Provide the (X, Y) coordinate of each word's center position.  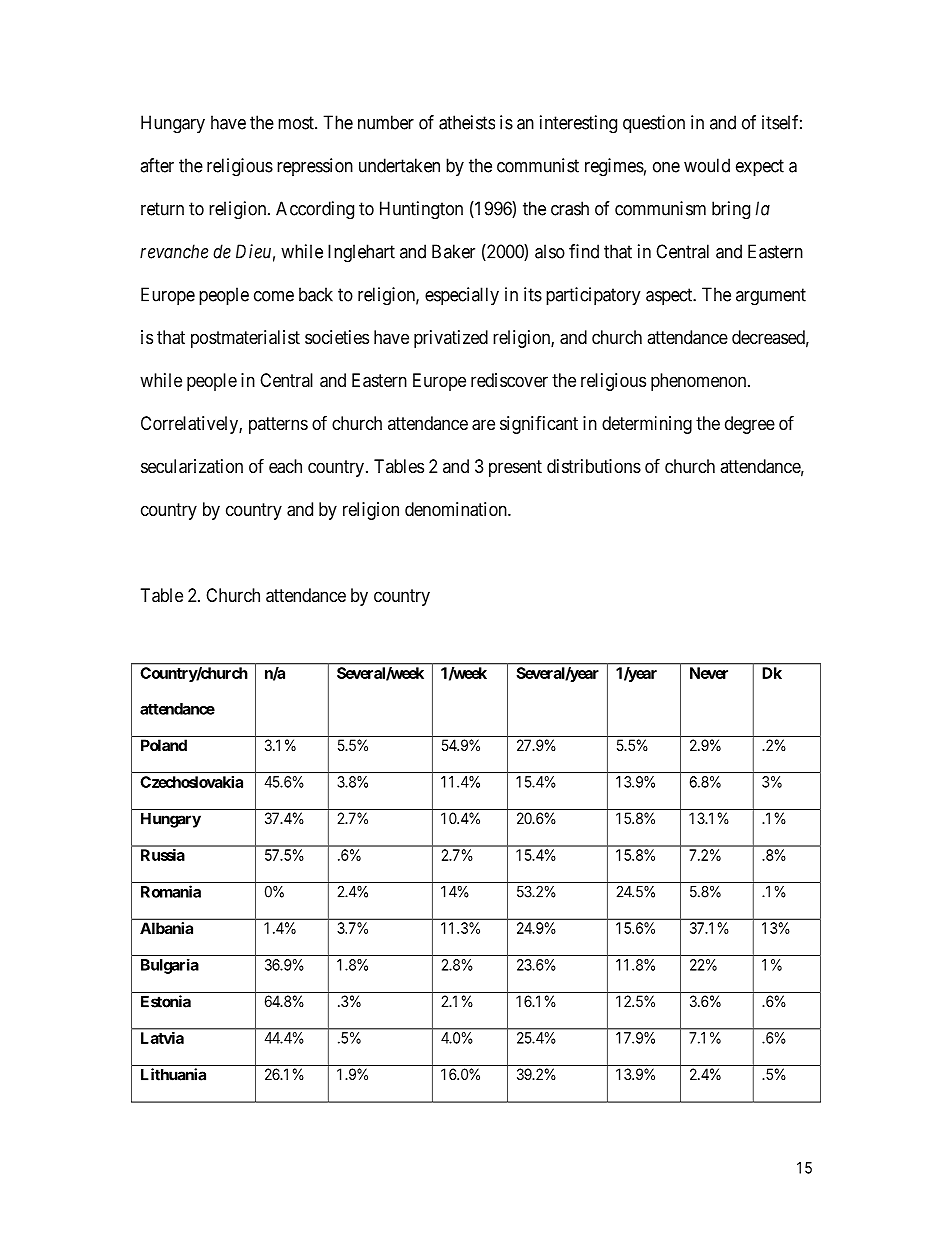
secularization (192, 466)
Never (709, 673)
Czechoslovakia (192, 782)
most (297, 123)
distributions (594, 466)
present (515, 468)
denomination (457, 509)
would (707, 165)
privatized (451, 339)
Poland (164, 745)
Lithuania (173, 1074)
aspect (670, 296)
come (274, 296)
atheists (467, 122)
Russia (163, 855)
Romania (171, 891)
